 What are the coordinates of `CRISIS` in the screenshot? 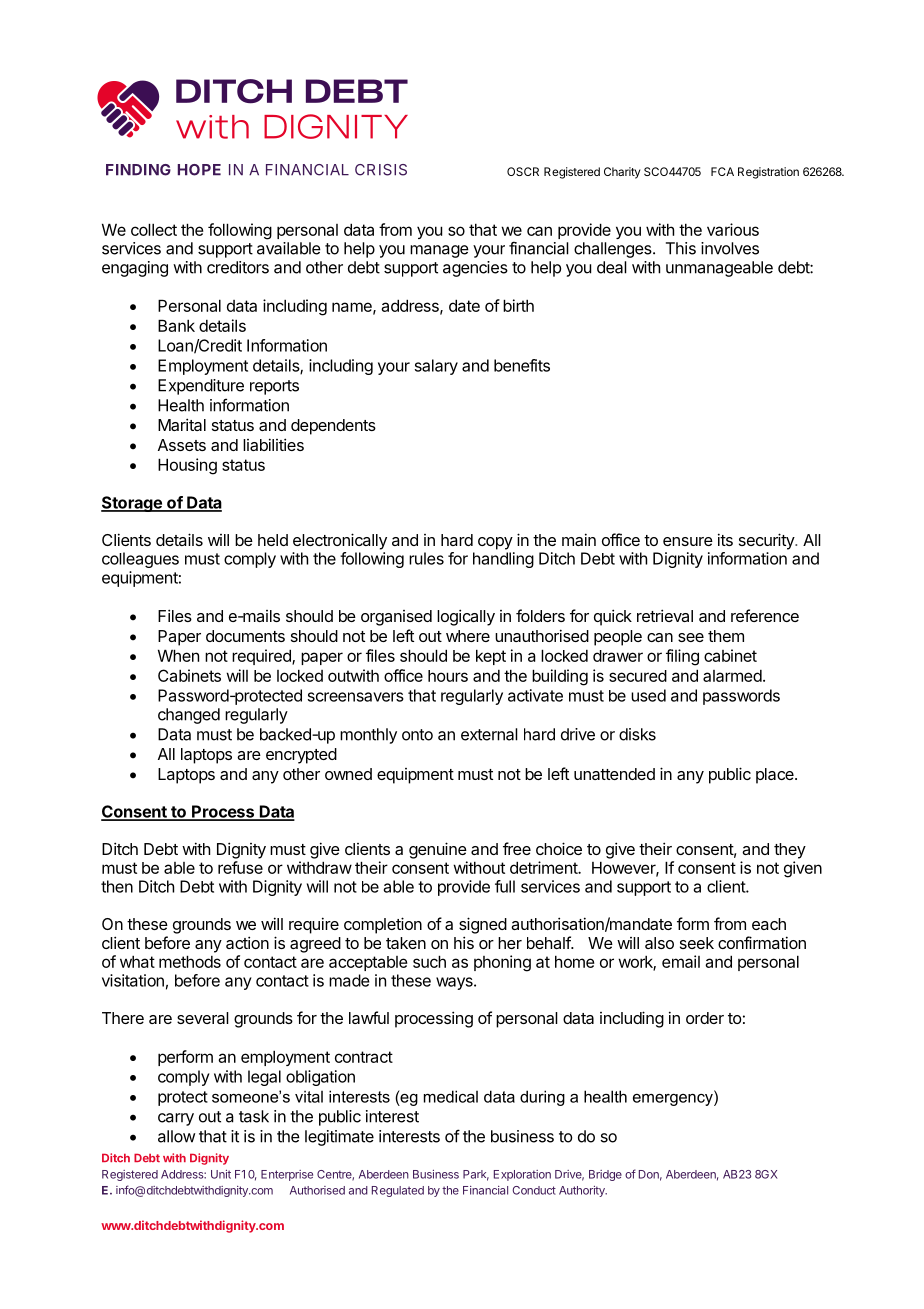 It's located at (381, 170).
